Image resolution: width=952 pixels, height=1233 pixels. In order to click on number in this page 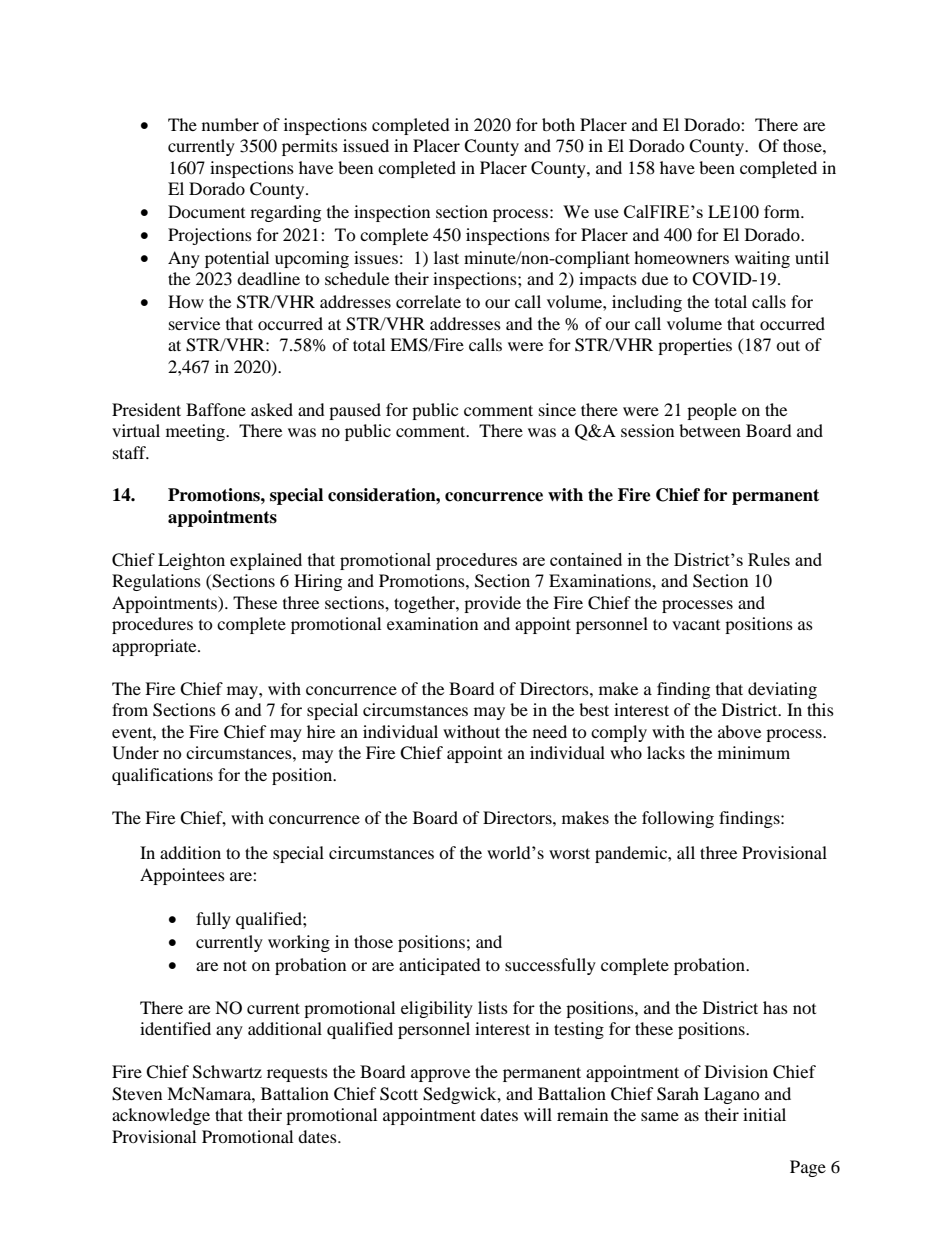, I will do `click(230, 124)`.
